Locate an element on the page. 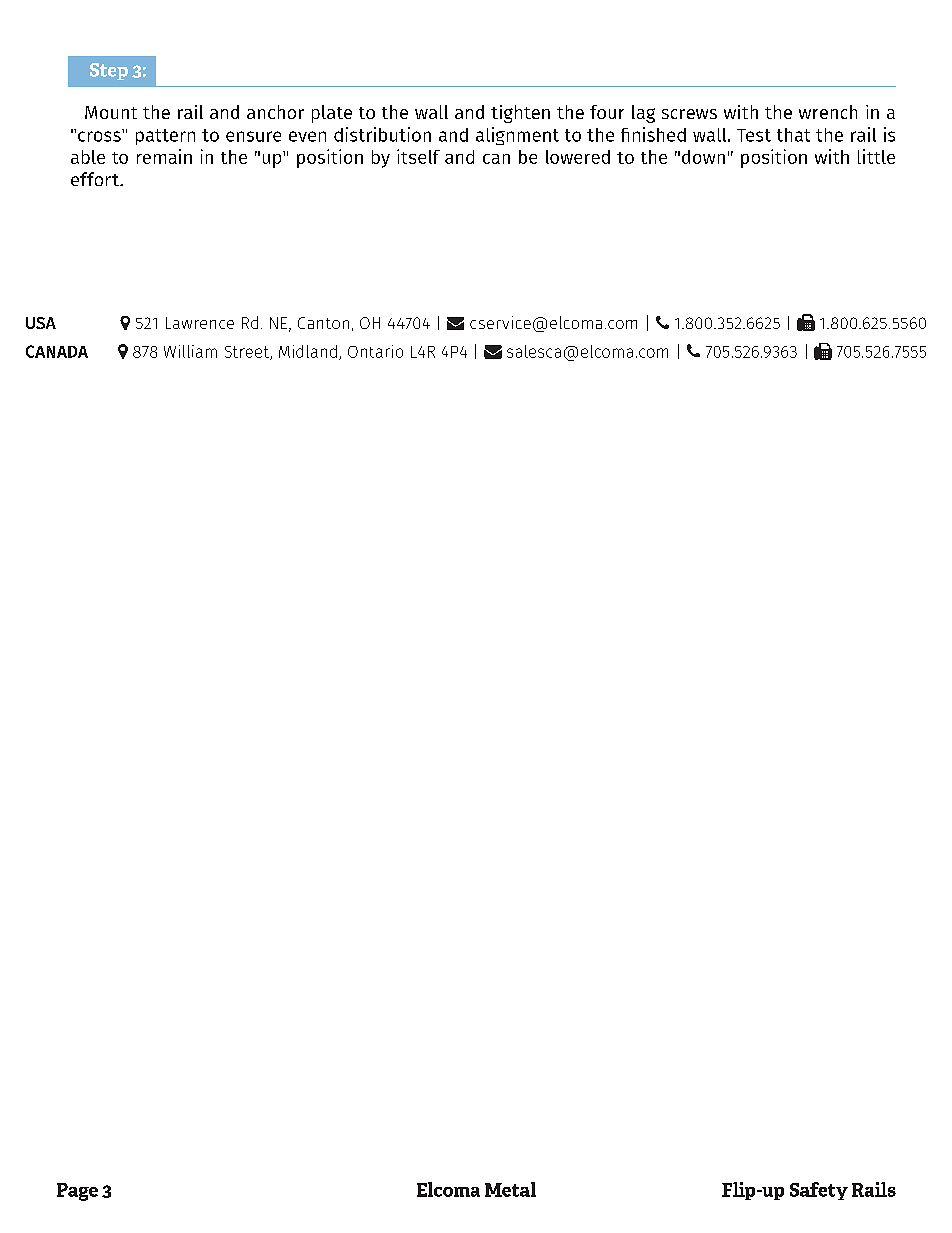 Image resolution: width=952 pixels, height=1233 pixels. that is located at coordinates (793, 135).
